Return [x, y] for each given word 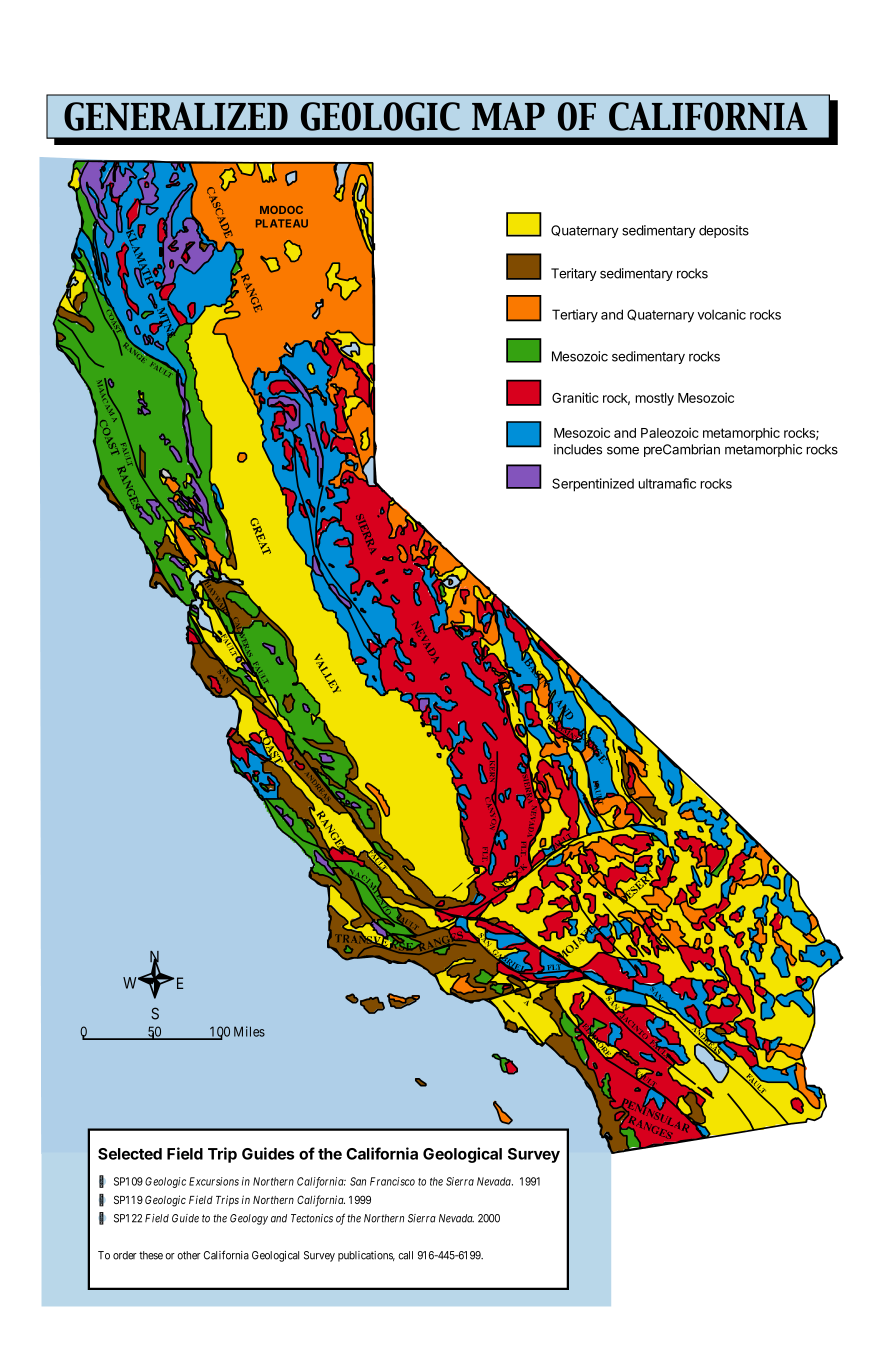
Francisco [392, 1181]
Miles [249, 1031]
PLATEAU [282, 223]
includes [578, 449]
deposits [724, 231]
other [189, 1255]
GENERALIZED [176, 116]
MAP [508, 116]
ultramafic [667, 483]
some [623, 451]
